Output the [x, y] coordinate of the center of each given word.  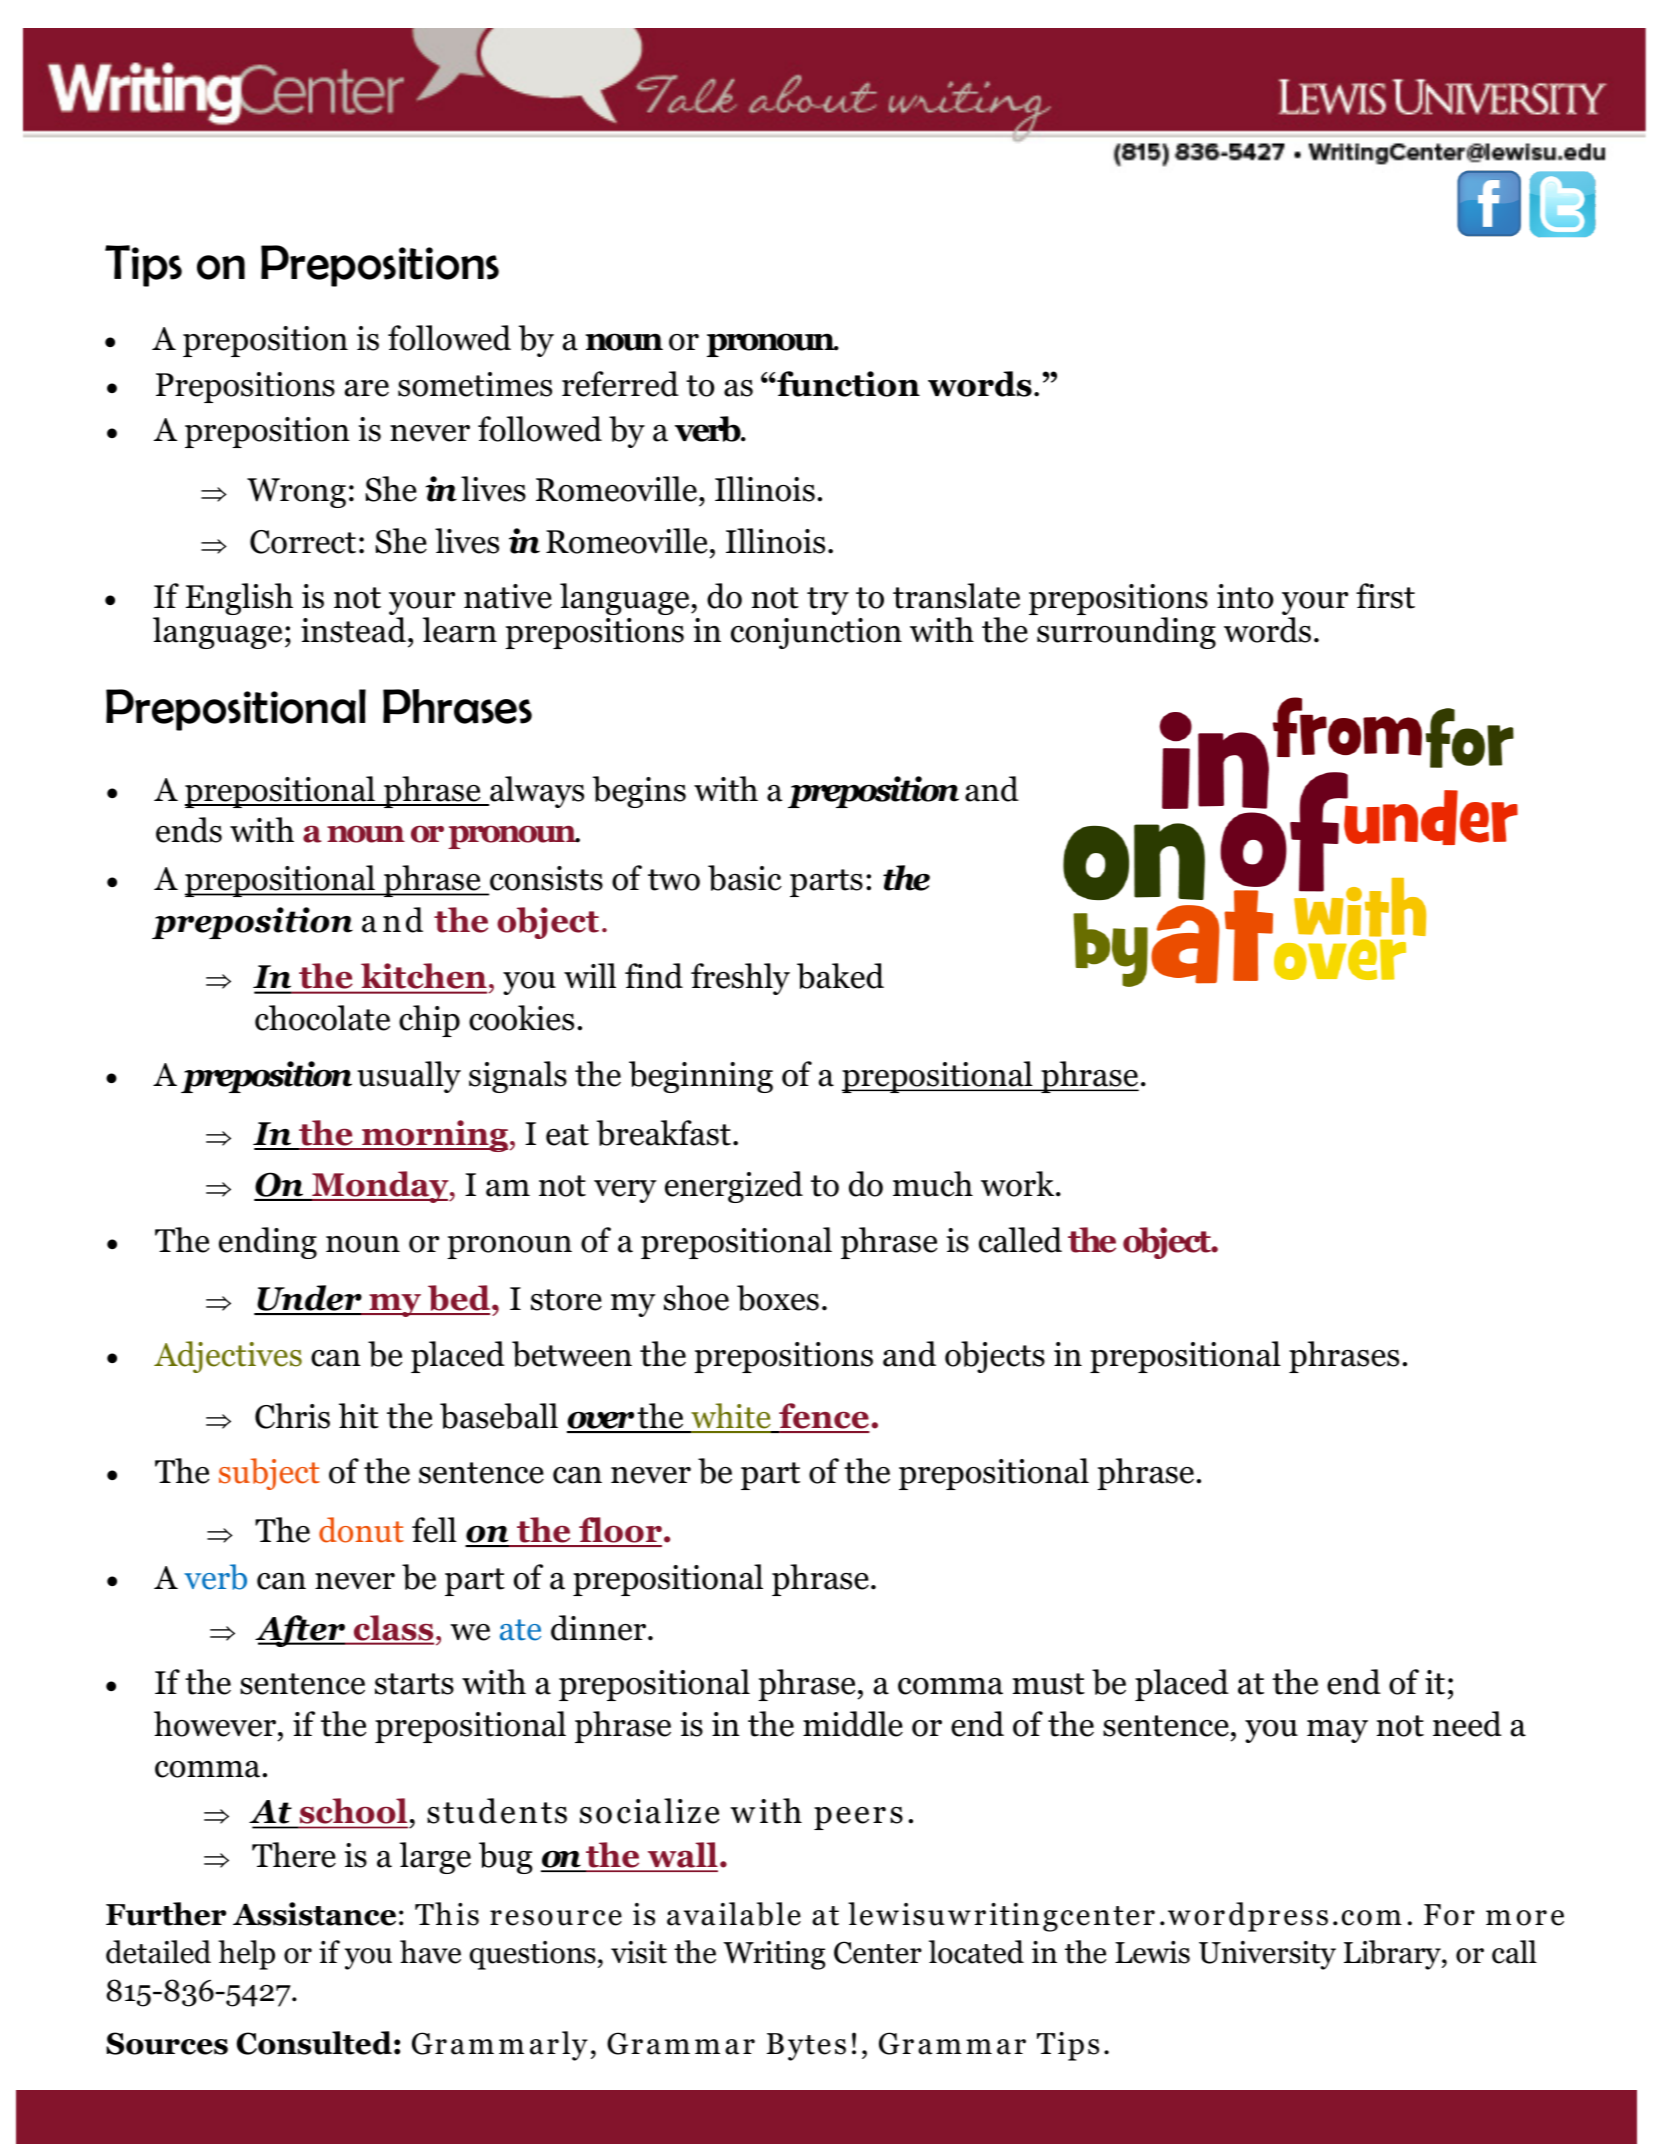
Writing [774, 1955]
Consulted [314, 2043]
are [367, 388]
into [1245, 596]
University [1267, 1955]
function [847, 384]
